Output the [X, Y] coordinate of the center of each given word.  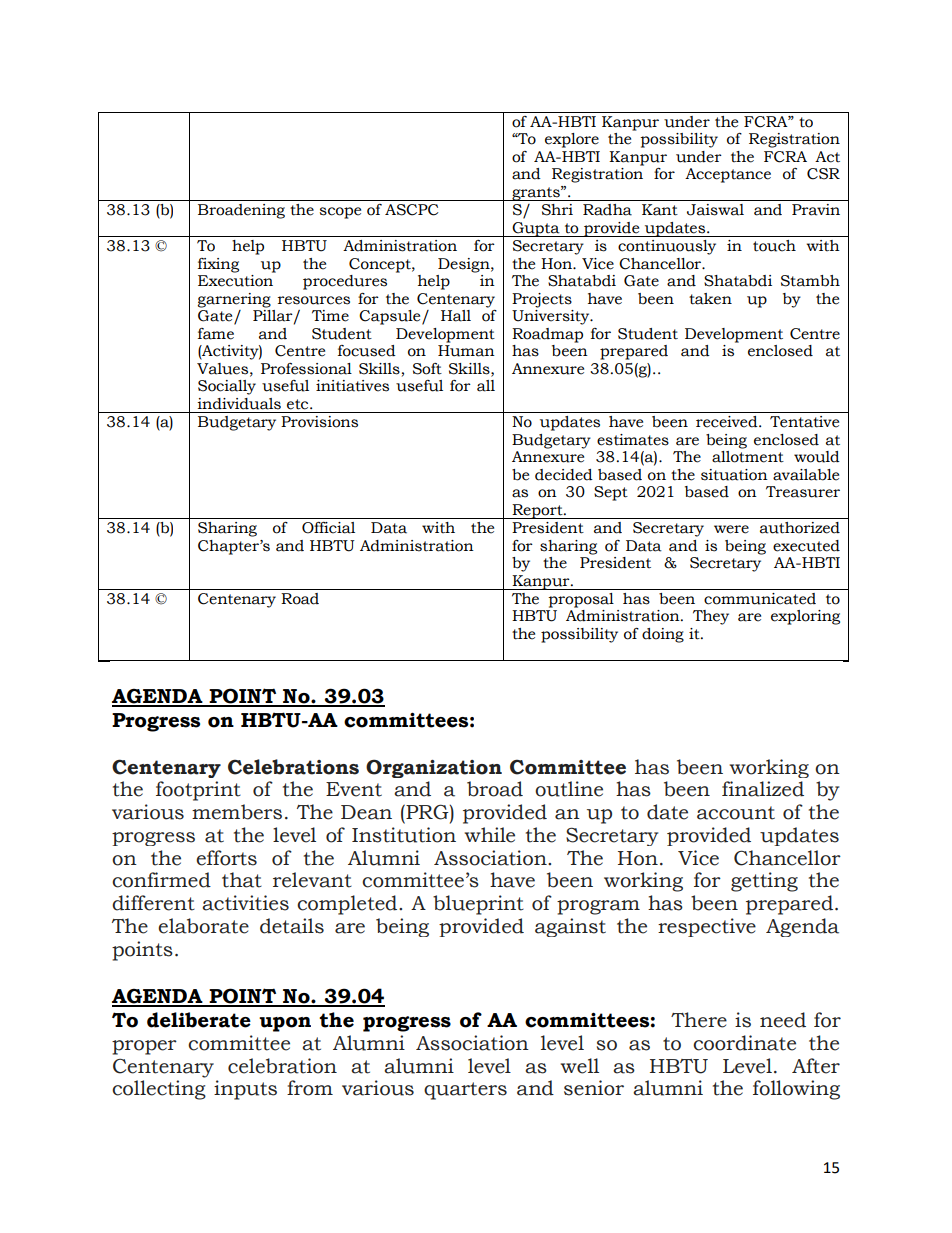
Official [328, 528]
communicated [760, 599]
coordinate [744, 1043]
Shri [557, 210]
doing [663, 635]
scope [340, 213]
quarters [465, 1091]
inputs [245, 1090]
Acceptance [728, 175]
